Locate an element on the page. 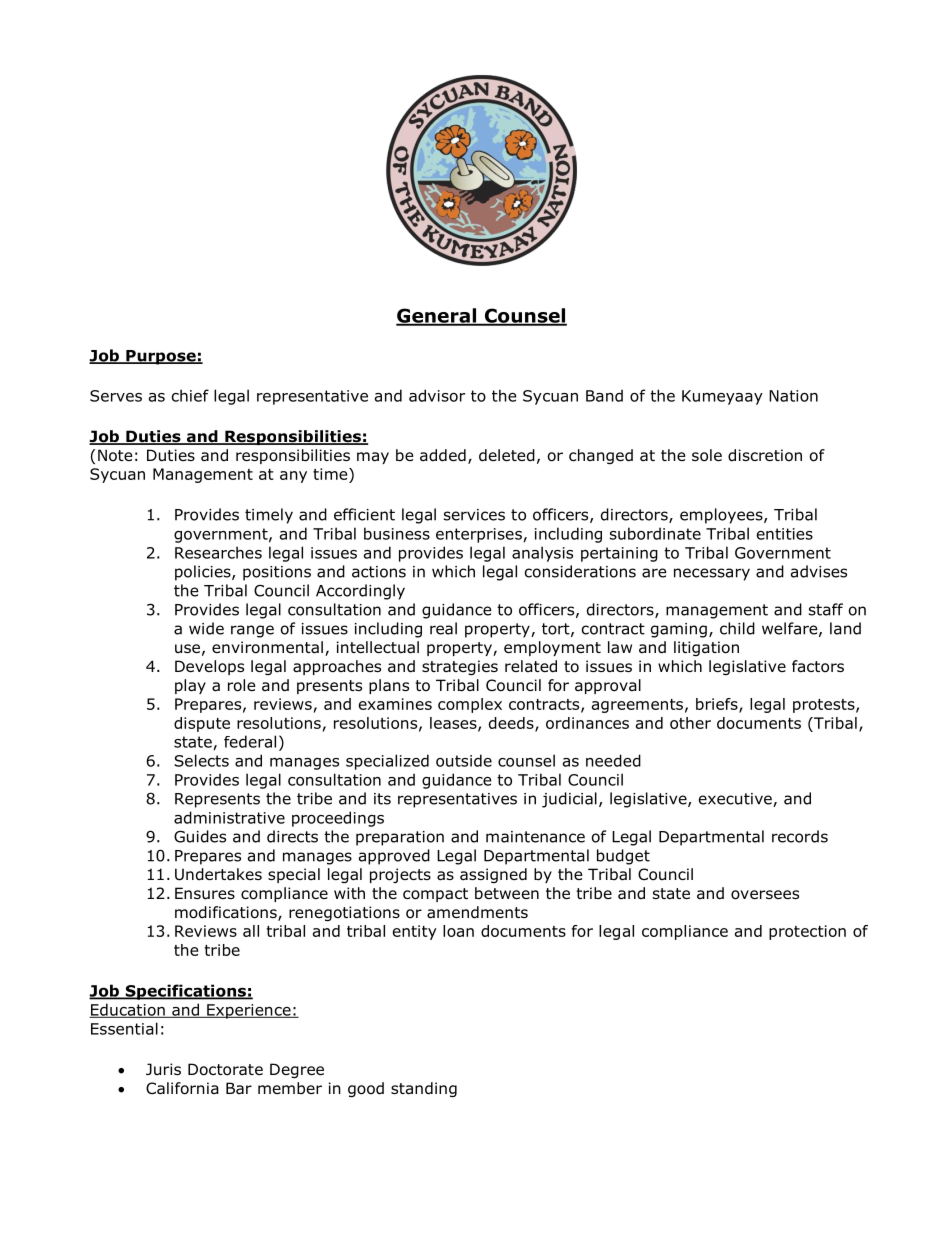  Purpose is located at coordinates (161, 357).
